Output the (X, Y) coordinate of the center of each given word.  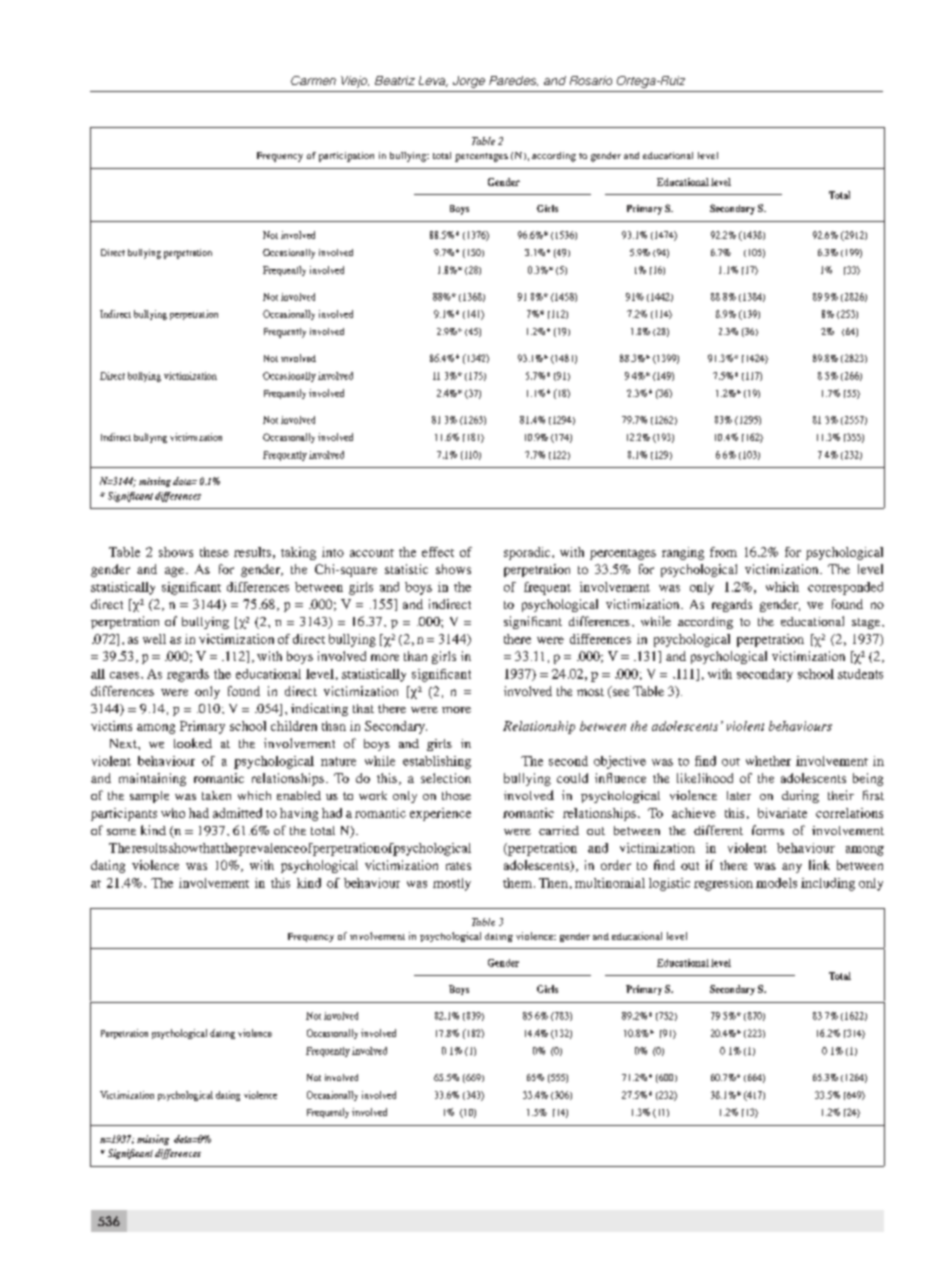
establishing (437, 762)
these (214, 552)
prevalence (269, 849)
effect (438, 552)
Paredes (513, 81)
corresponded (845, 588)
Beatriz (395, 80)
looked (193, 743)
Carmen (313, 80)
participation (346, 157)
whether (768, 761)
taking (298, 553)
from (723, 552)
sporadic (528, 553)
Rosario (591, 80)
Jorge (469, 82)
